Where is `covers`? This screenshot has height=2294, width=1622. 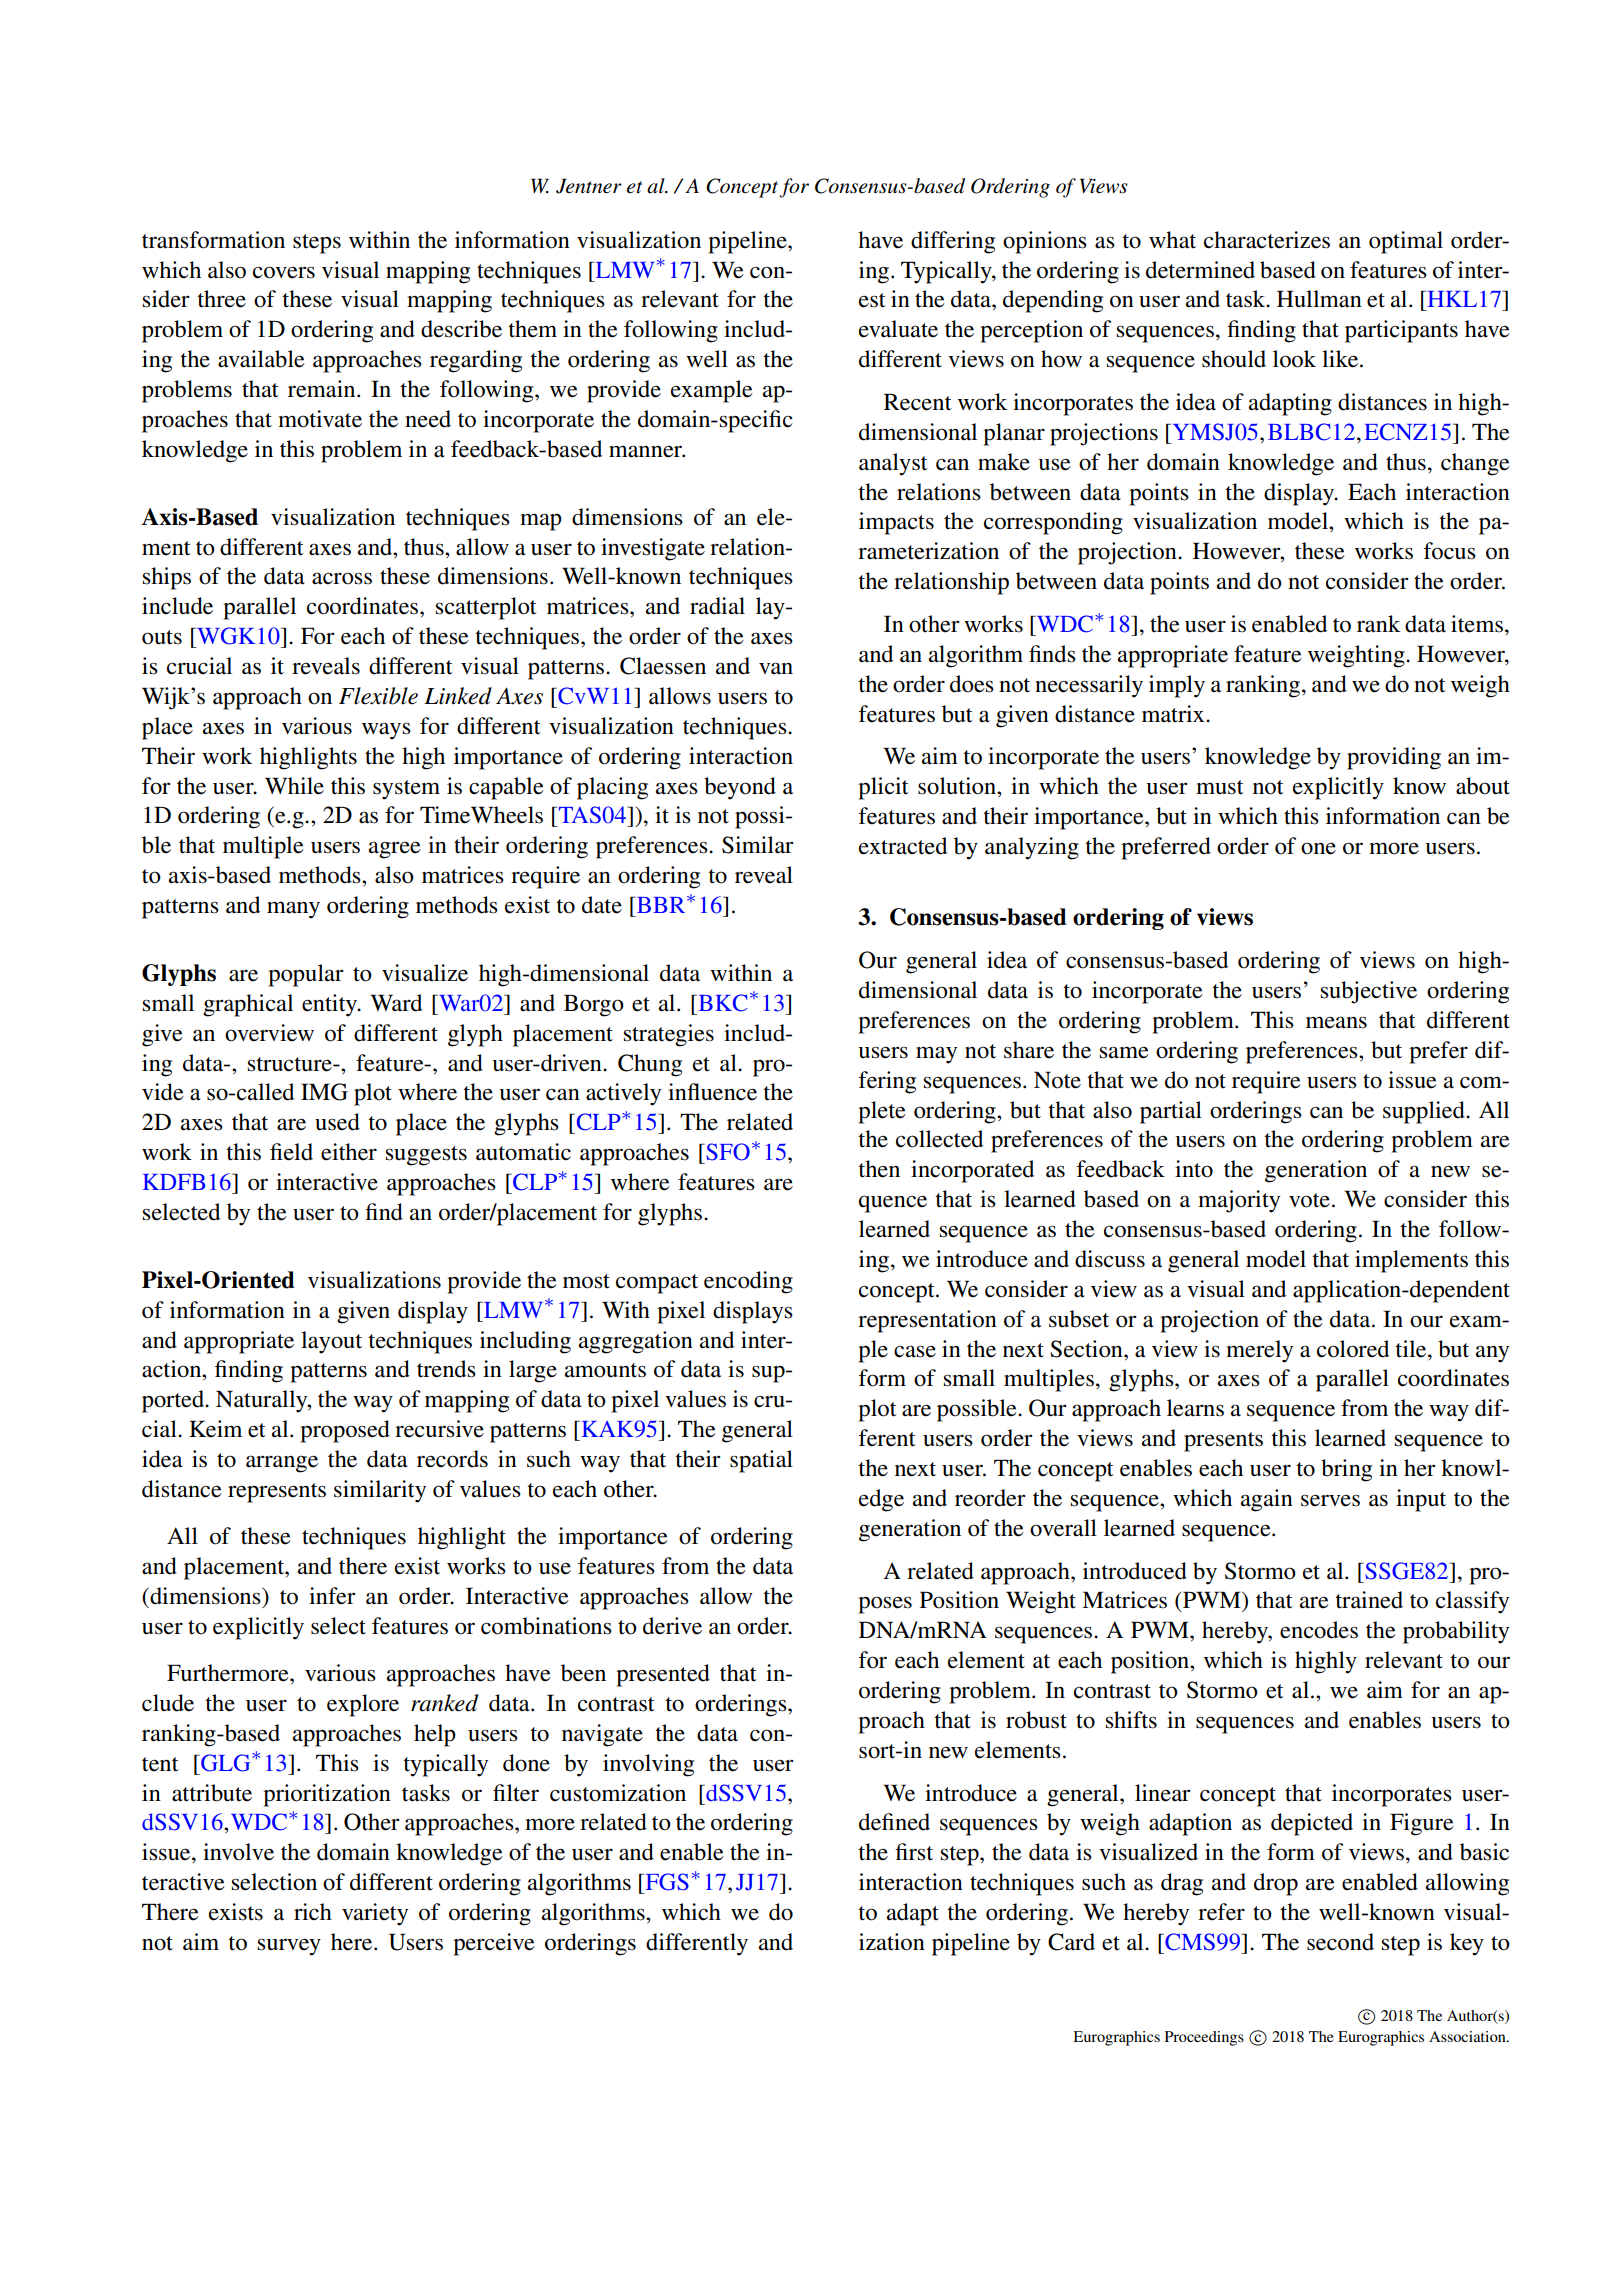
covers is located at coordinates (284, 272).
